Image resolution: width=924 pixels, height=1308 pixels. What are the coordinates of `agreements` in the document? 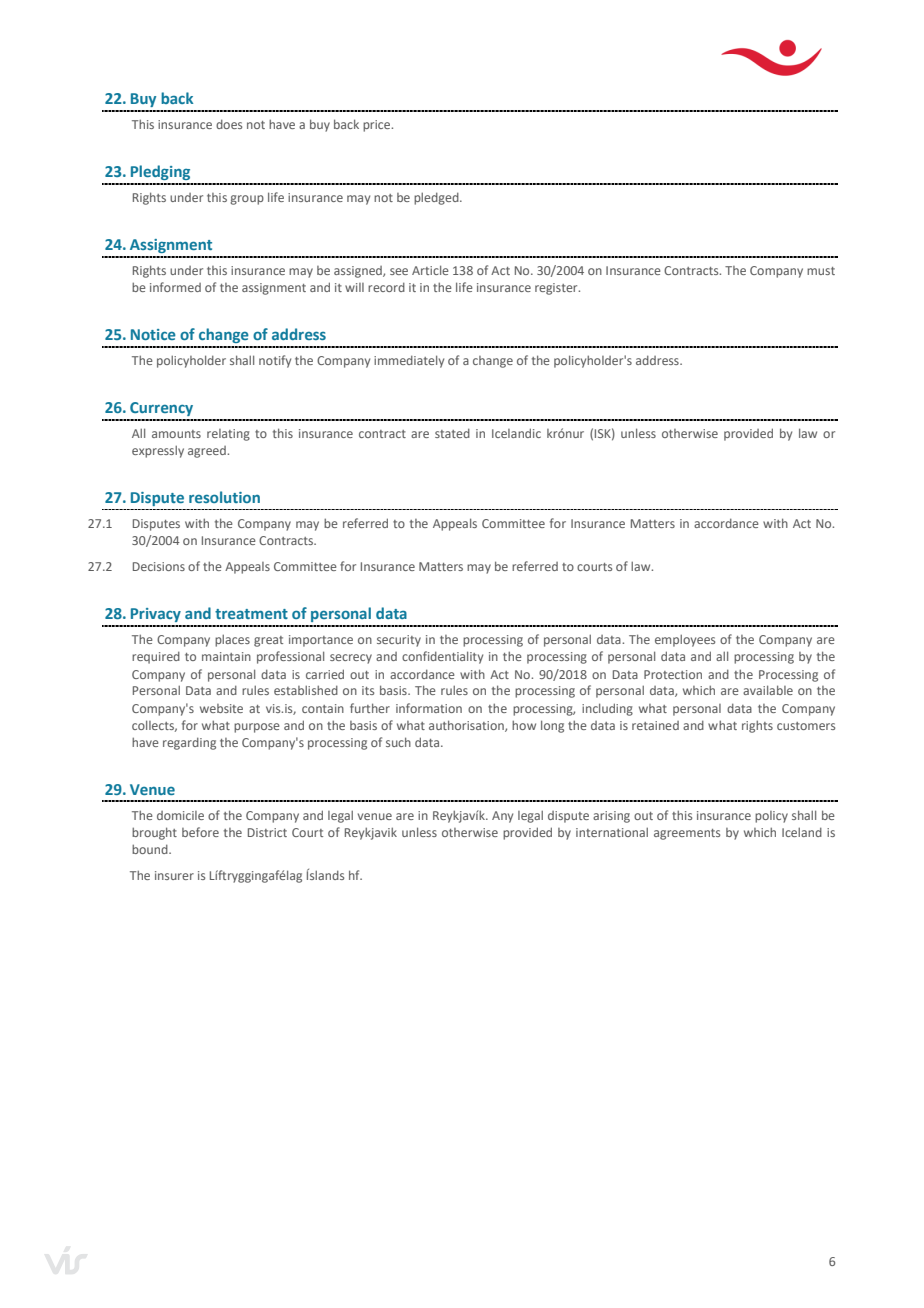 It's located at (687, 834).
